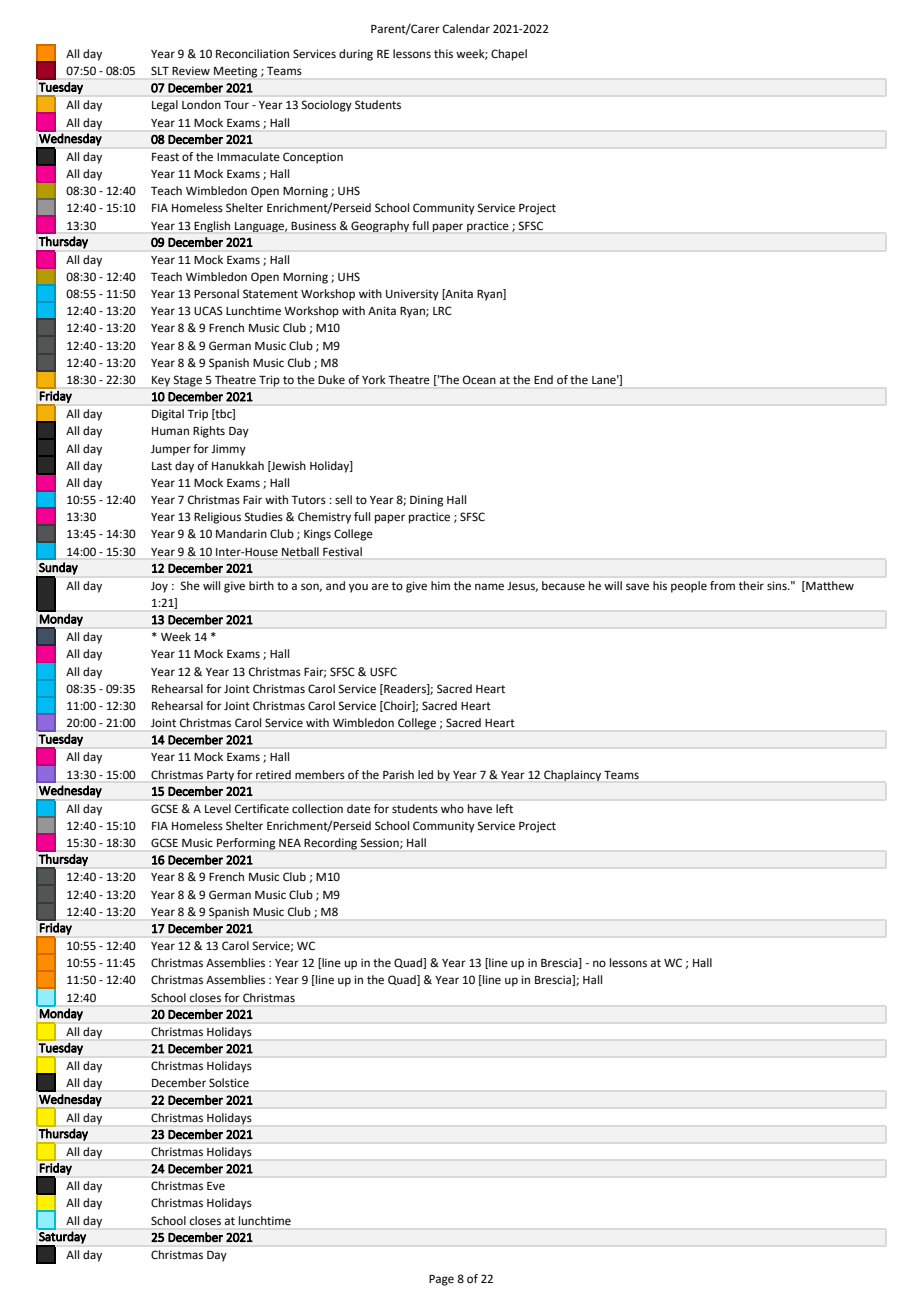 The width and height of the screenshot is (924, 1308). I want to click on their, so click(751, 585).
